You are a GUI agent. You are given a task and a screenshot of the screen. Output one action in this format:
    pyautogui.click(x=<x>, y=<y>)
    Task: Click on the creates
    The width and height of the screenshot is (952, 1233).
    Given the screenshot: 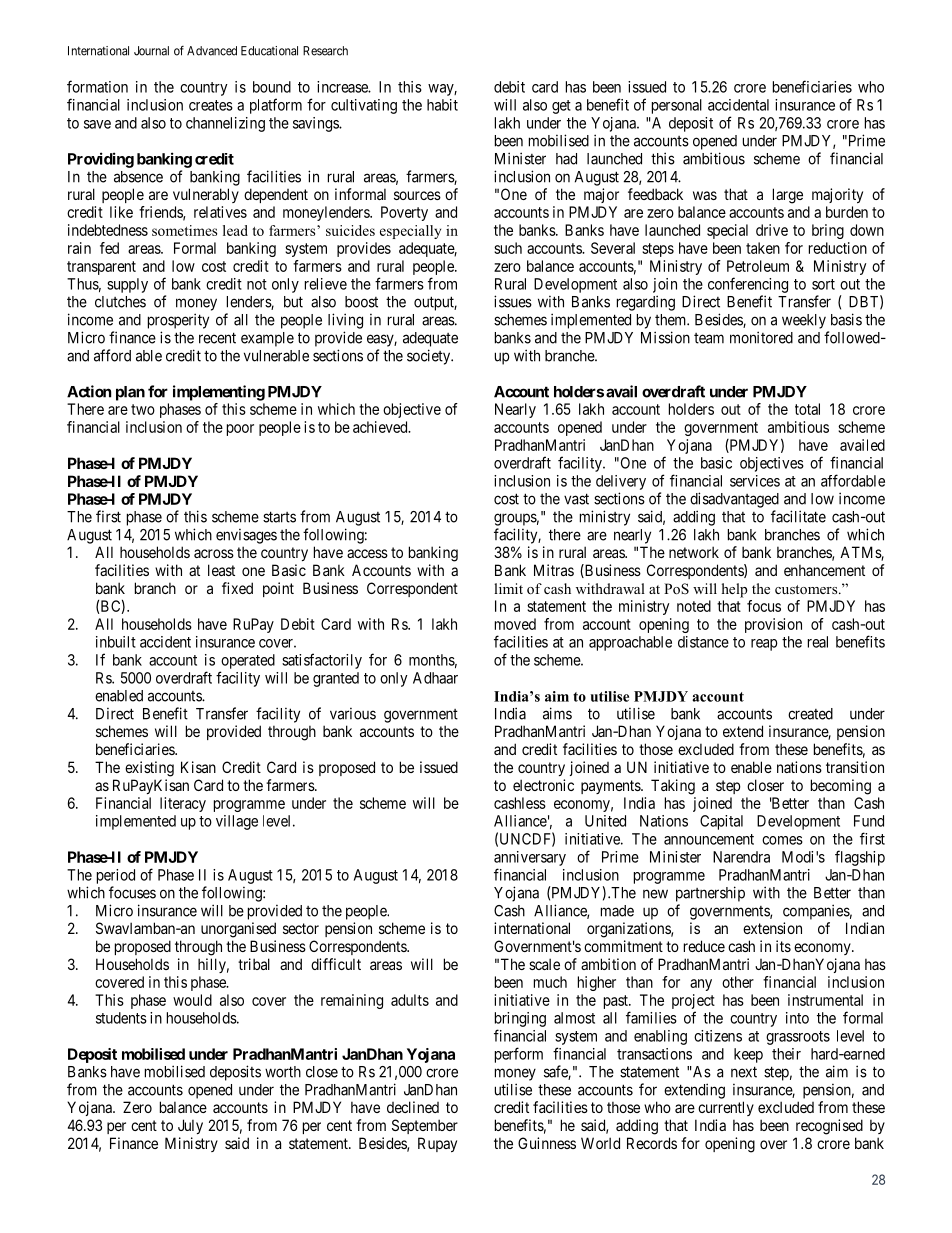 What is the action you would take?
    pyautogui.click(x=211, y=105)
